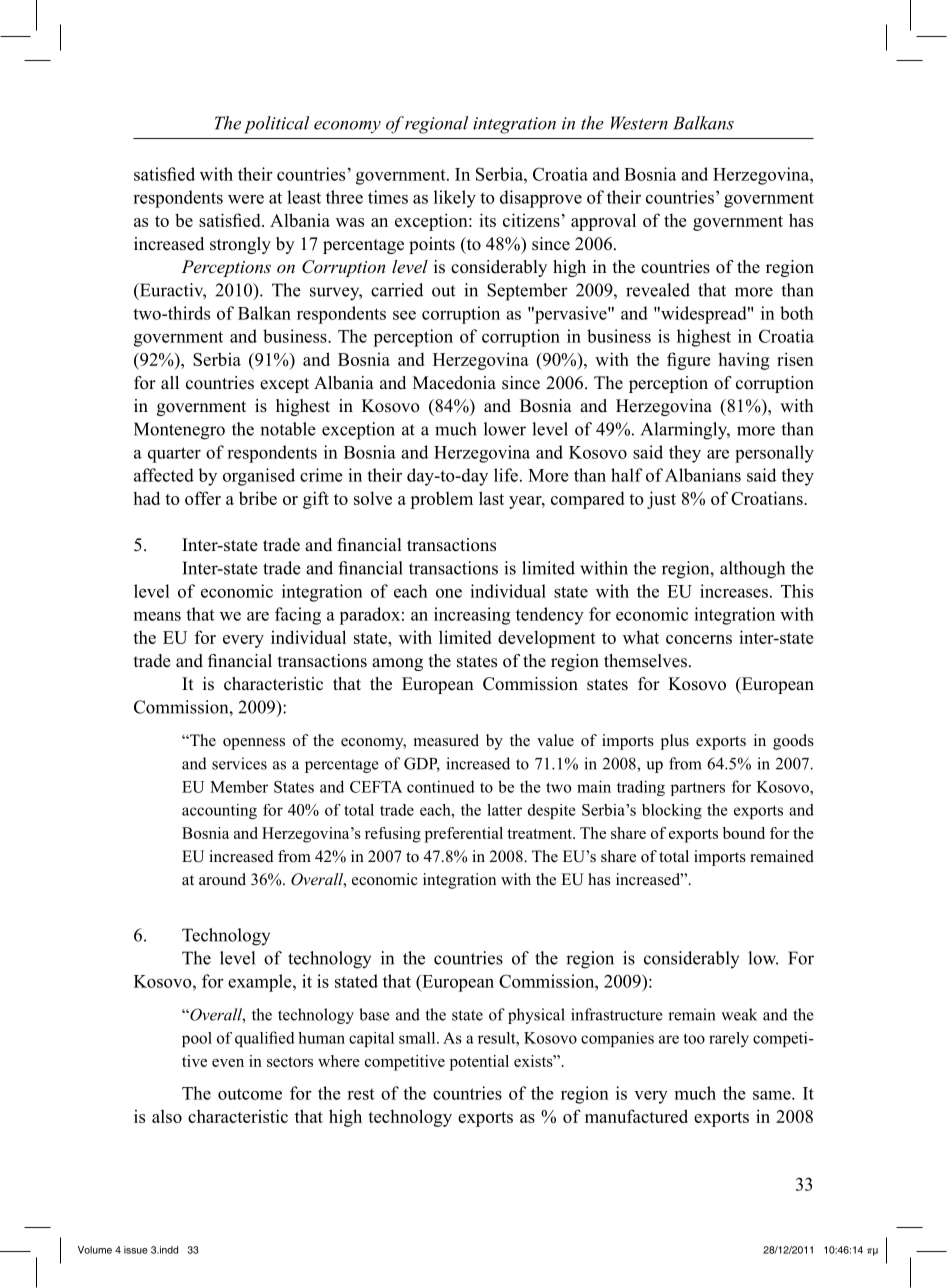 This screenshot has height=1288, width=947. Describe the element at coordinates (455, 199) in the screenshot. I see `likely` at that location.
